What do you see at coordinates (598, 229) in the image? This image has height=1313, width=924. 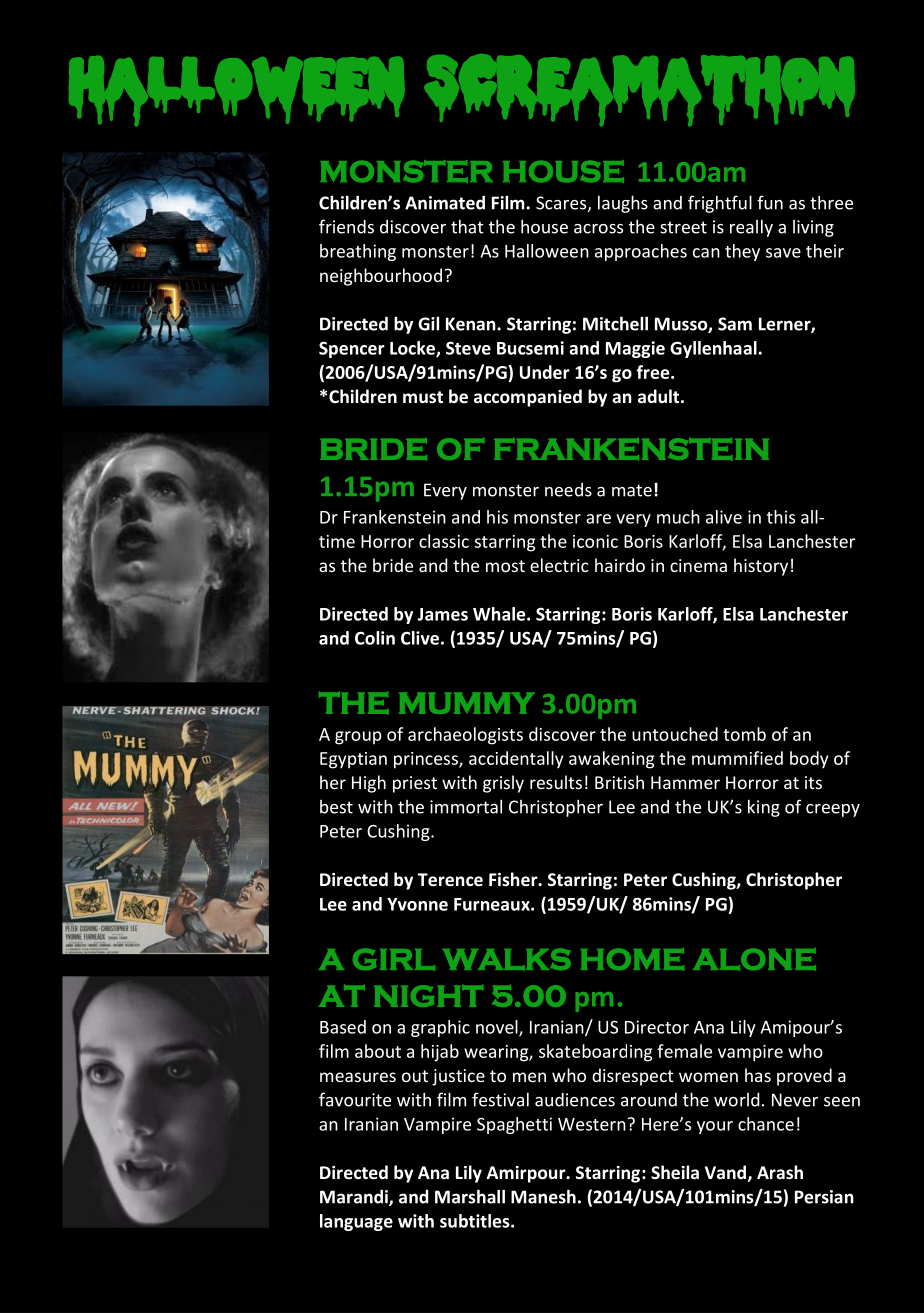 I see `across` at bounding box center [598, 229].
